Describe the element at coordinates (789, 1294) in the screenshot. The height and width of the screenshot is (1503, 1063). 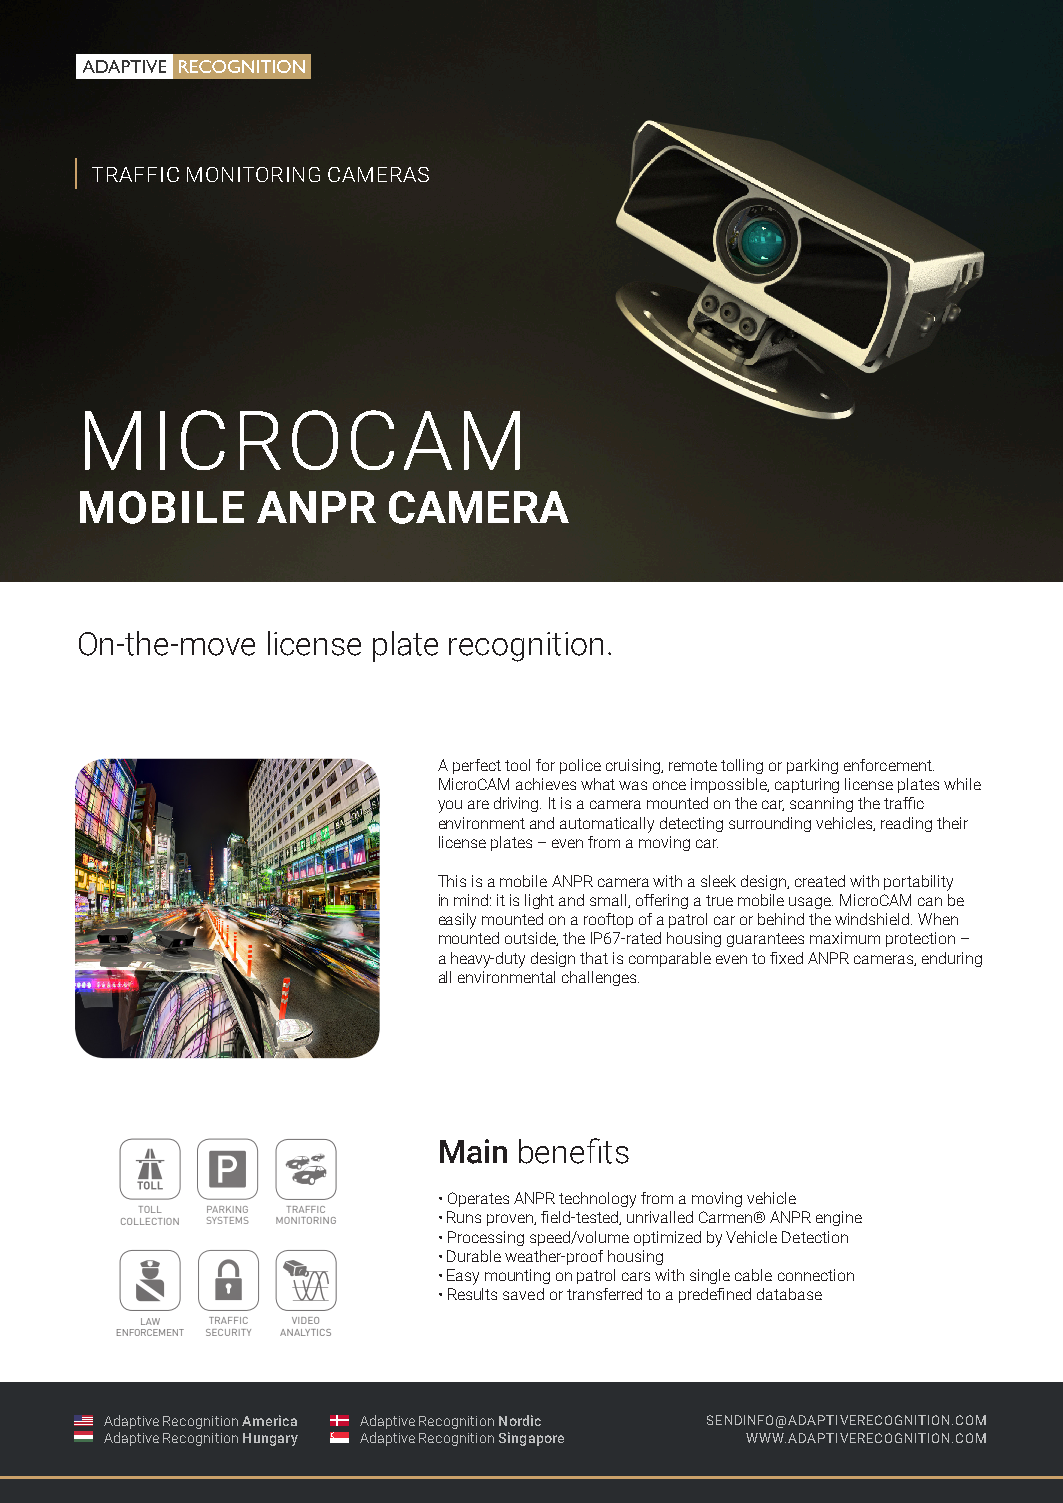
I see `database` at that location.
